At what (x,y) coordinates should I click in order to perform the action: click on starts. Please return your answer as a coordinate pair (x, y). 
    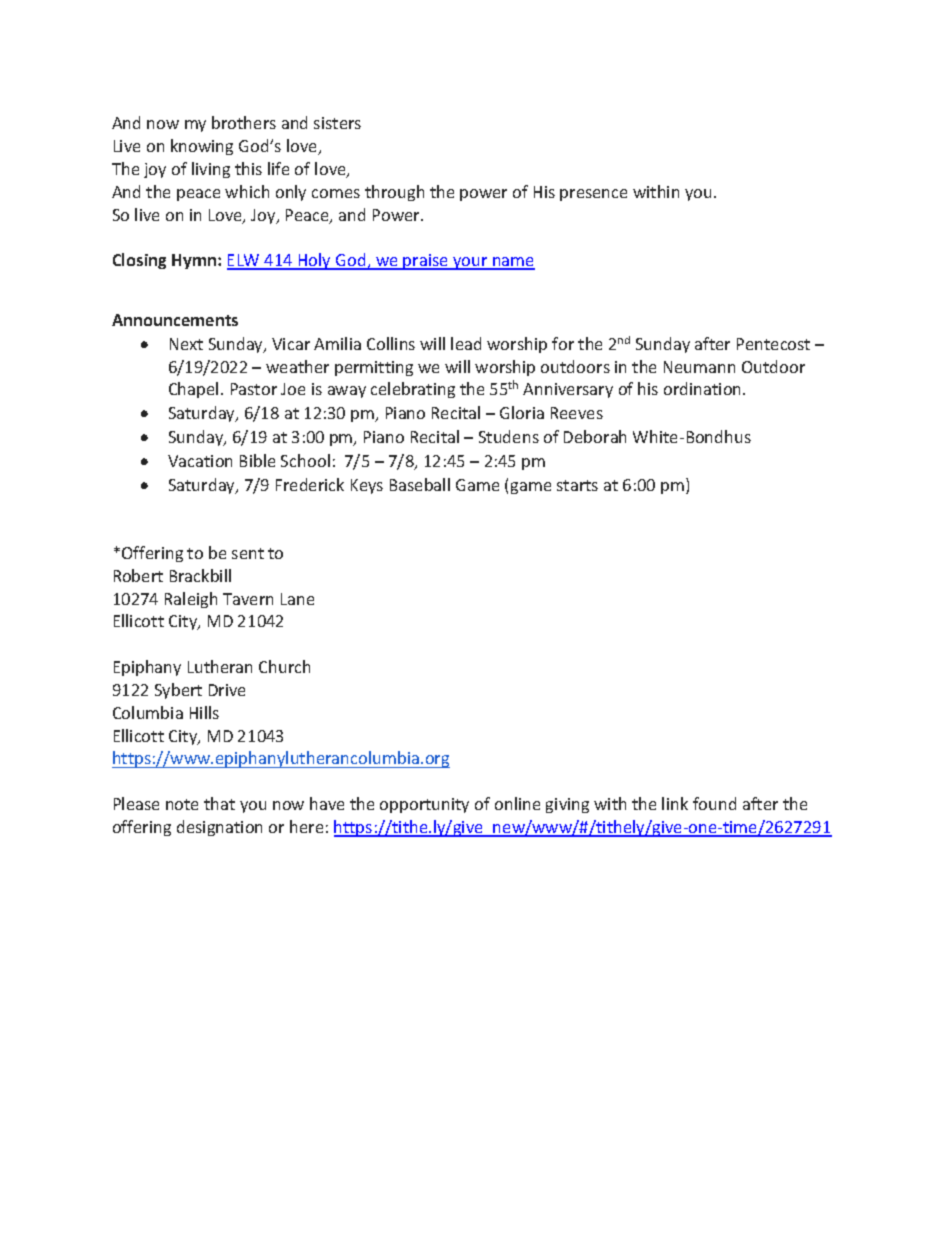
    Looking at the image, I should click on (577, 485).
